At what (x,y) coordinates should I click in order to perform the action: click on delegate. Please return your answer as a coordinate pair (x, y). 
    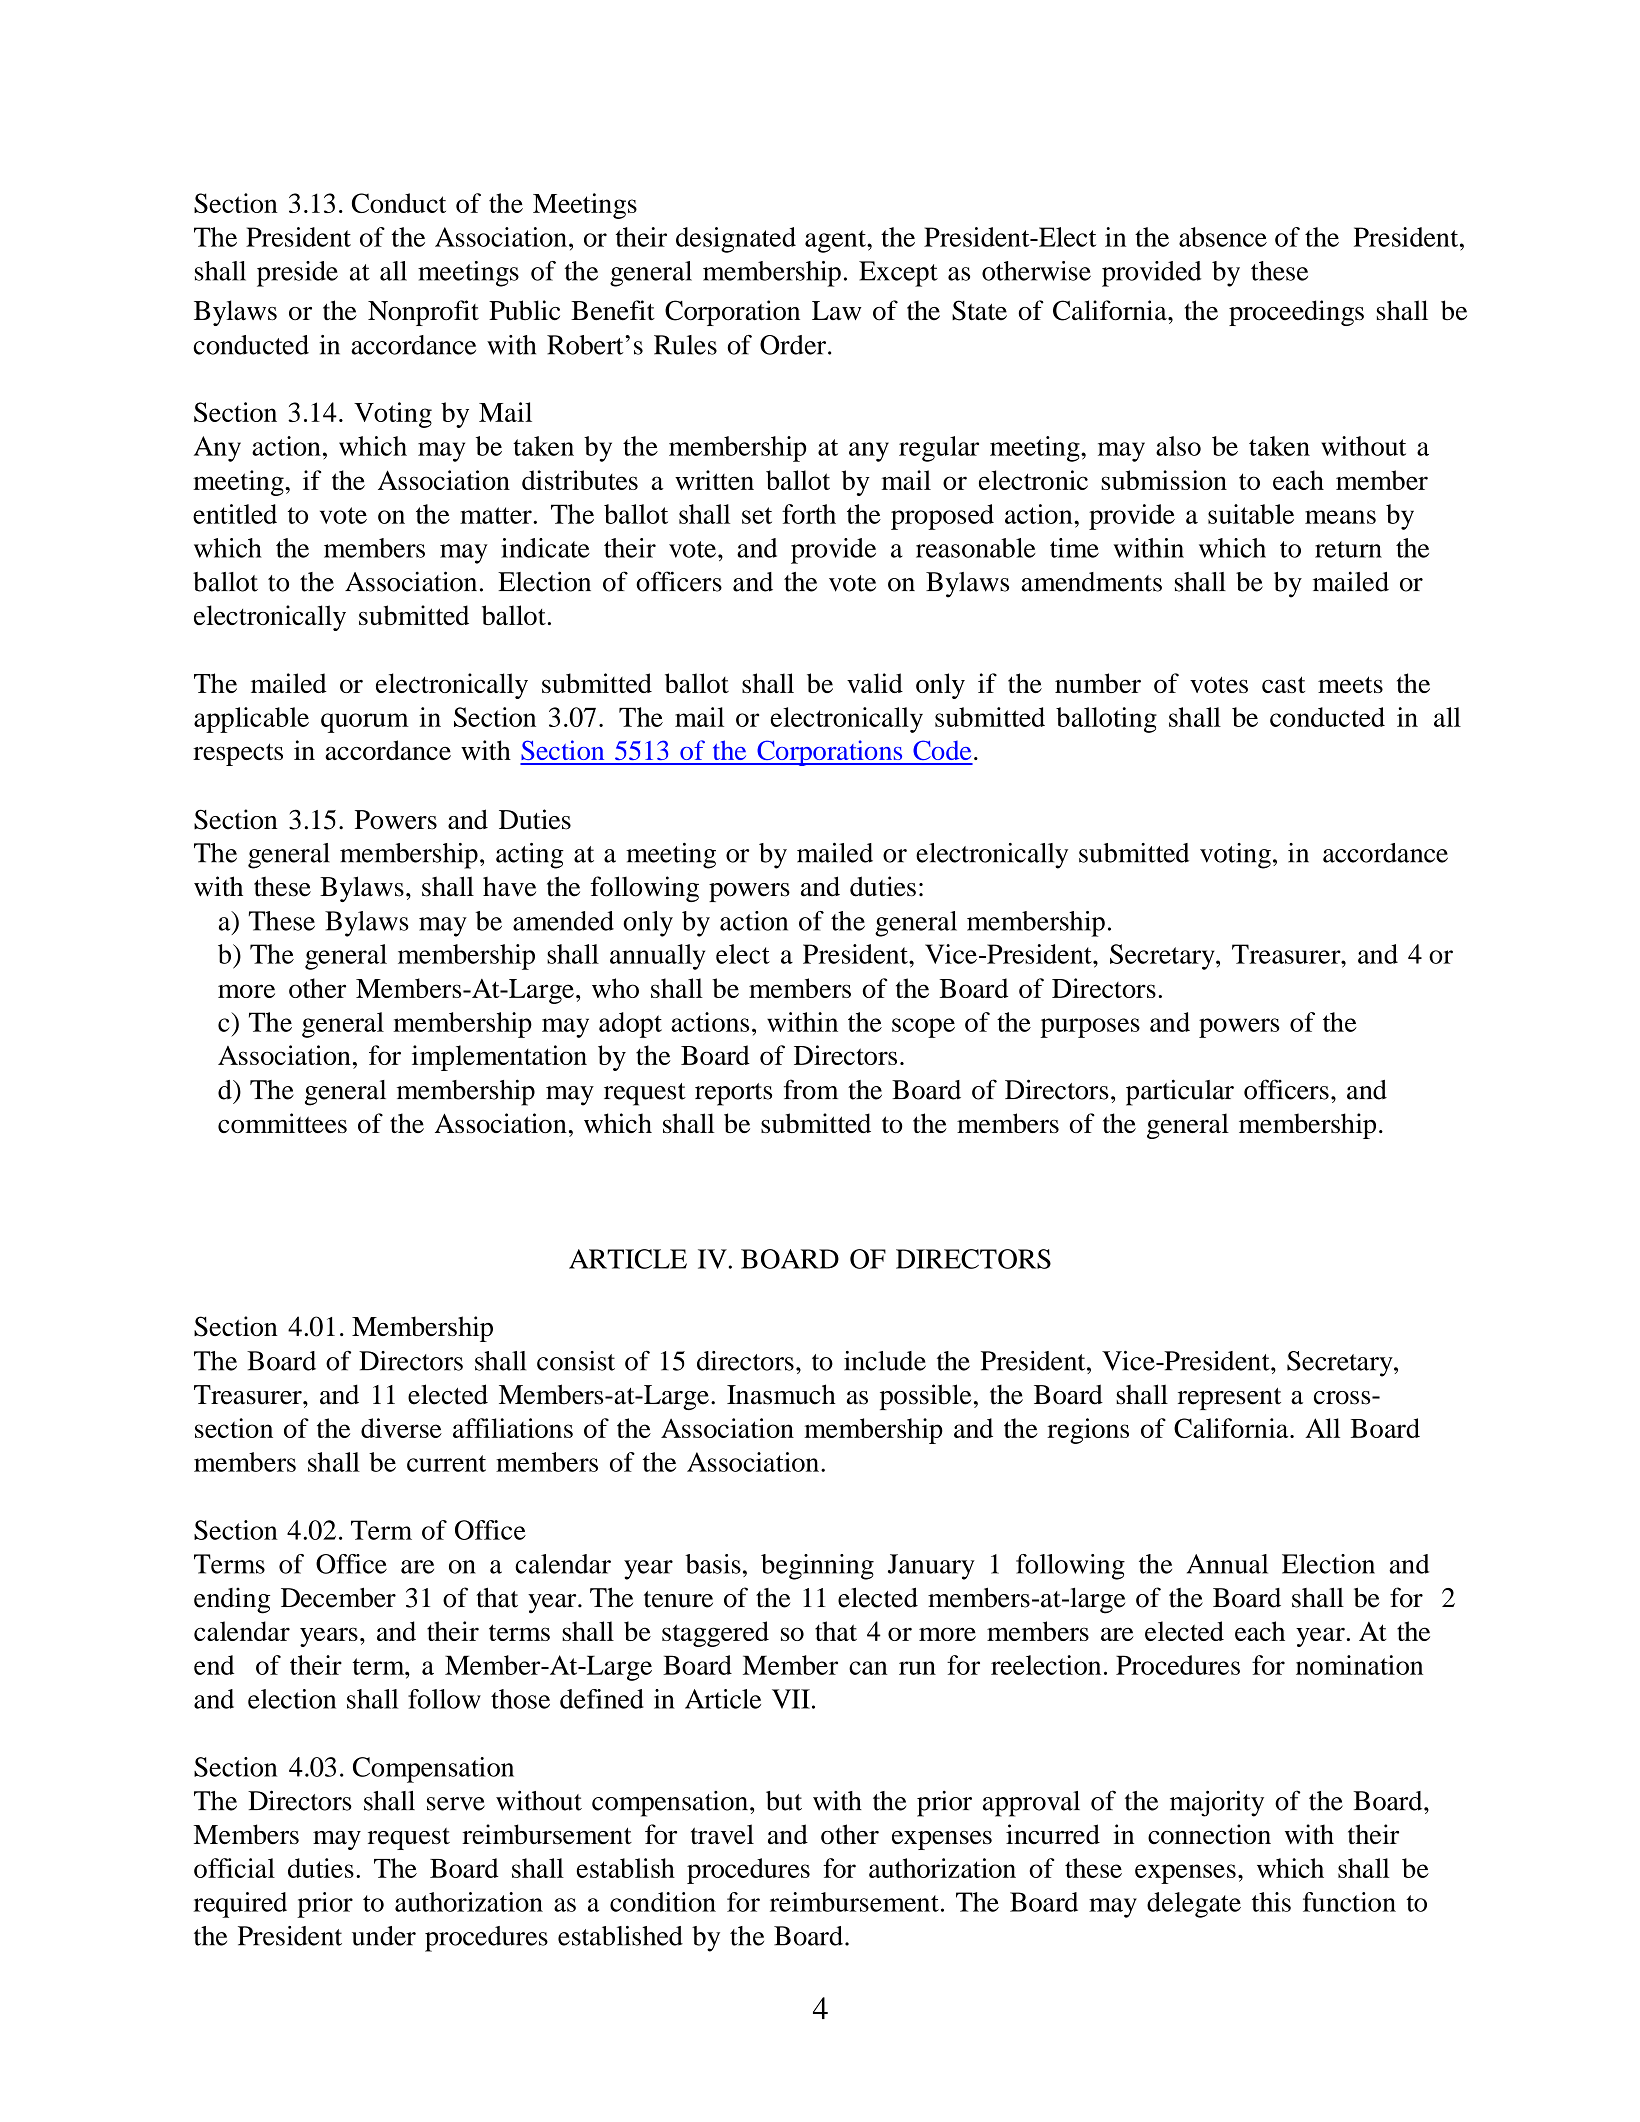
    Looking at the image, I should click on (1194, 1905).
